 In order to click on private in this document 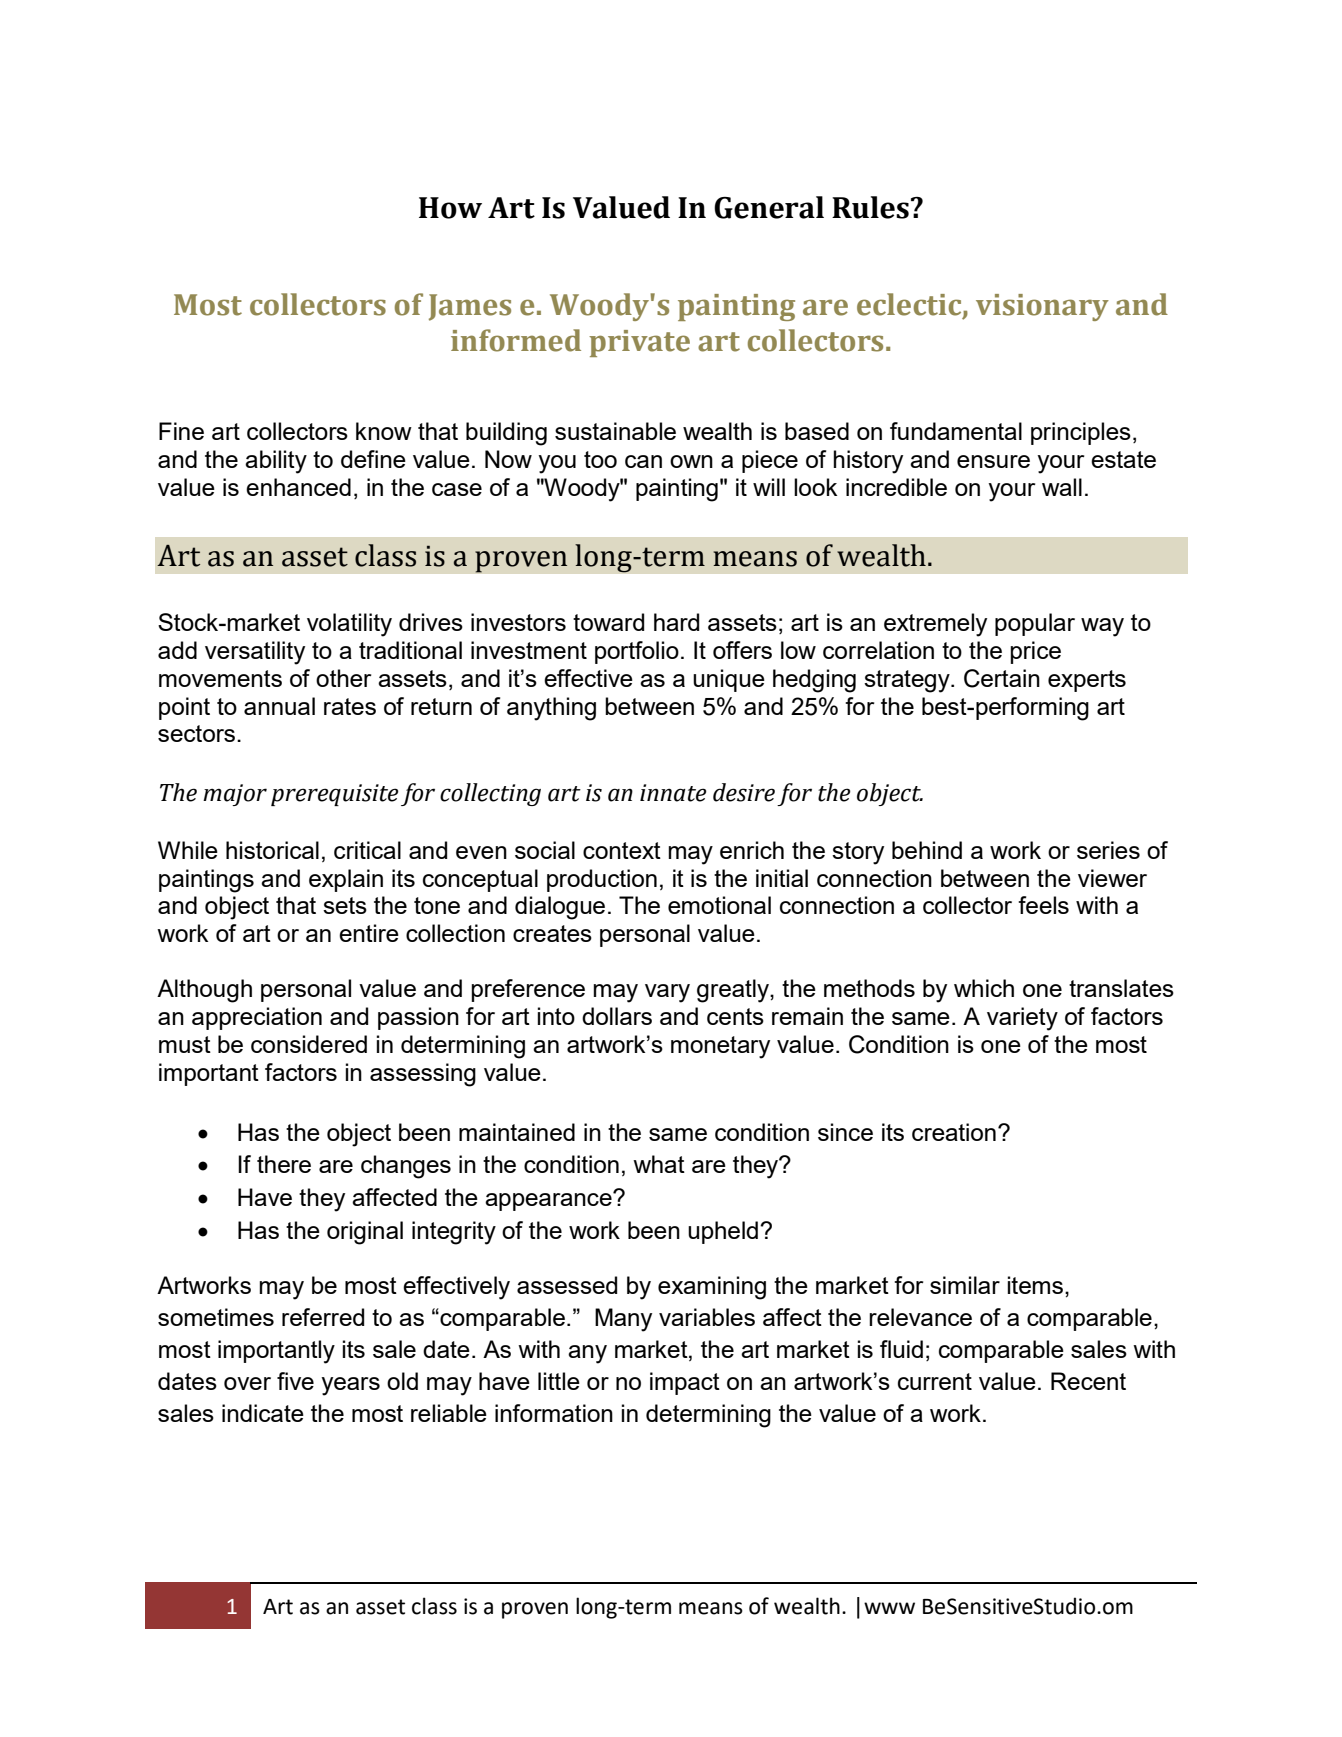, I will do `click(639, 343)`.
